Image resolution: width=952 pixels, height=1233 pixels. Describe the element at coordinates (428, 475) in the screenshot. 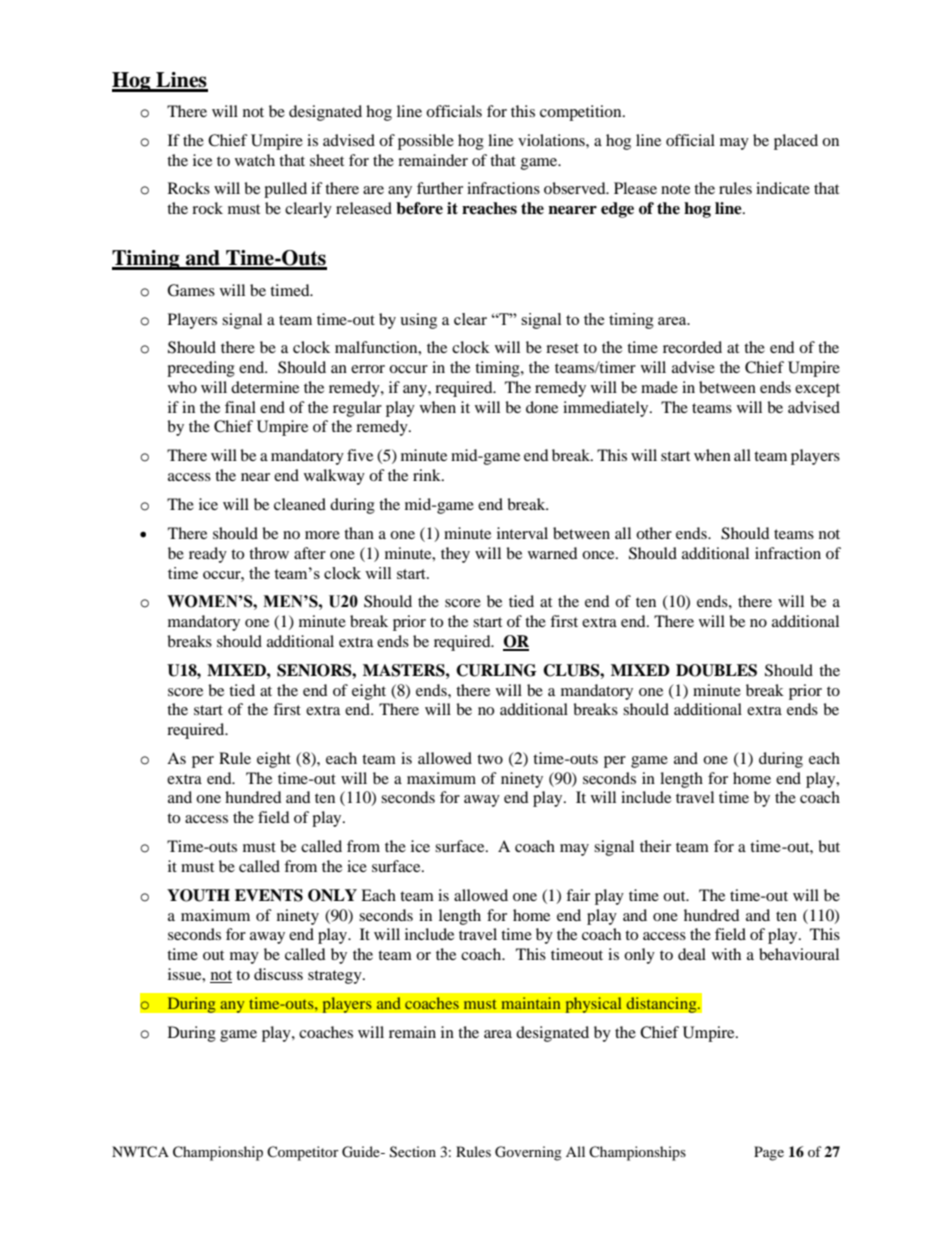

I see `rink` at that location.
